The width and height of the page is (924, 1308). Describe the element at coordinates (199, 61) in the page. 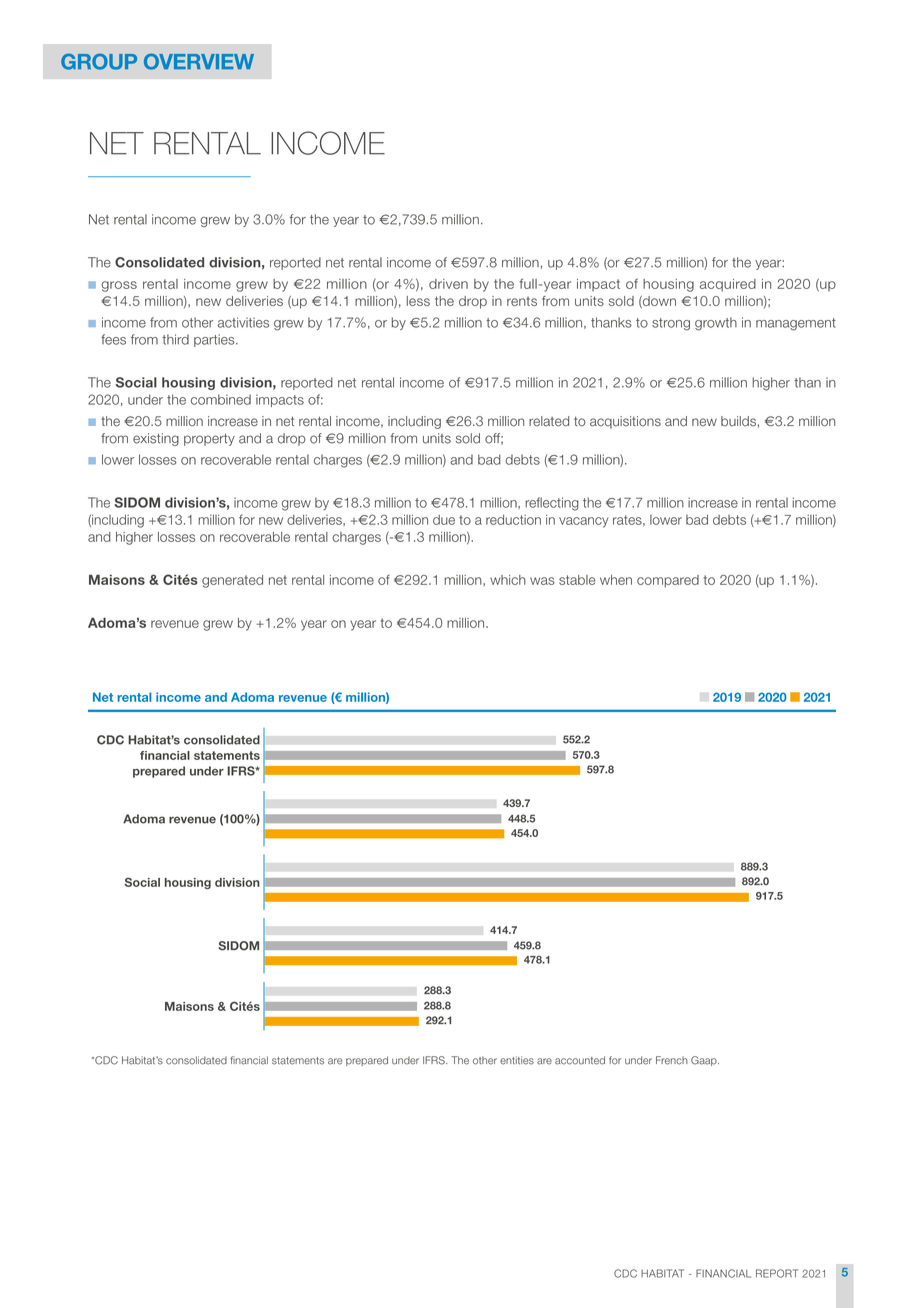

I see `OVERVIEW` at that location.
